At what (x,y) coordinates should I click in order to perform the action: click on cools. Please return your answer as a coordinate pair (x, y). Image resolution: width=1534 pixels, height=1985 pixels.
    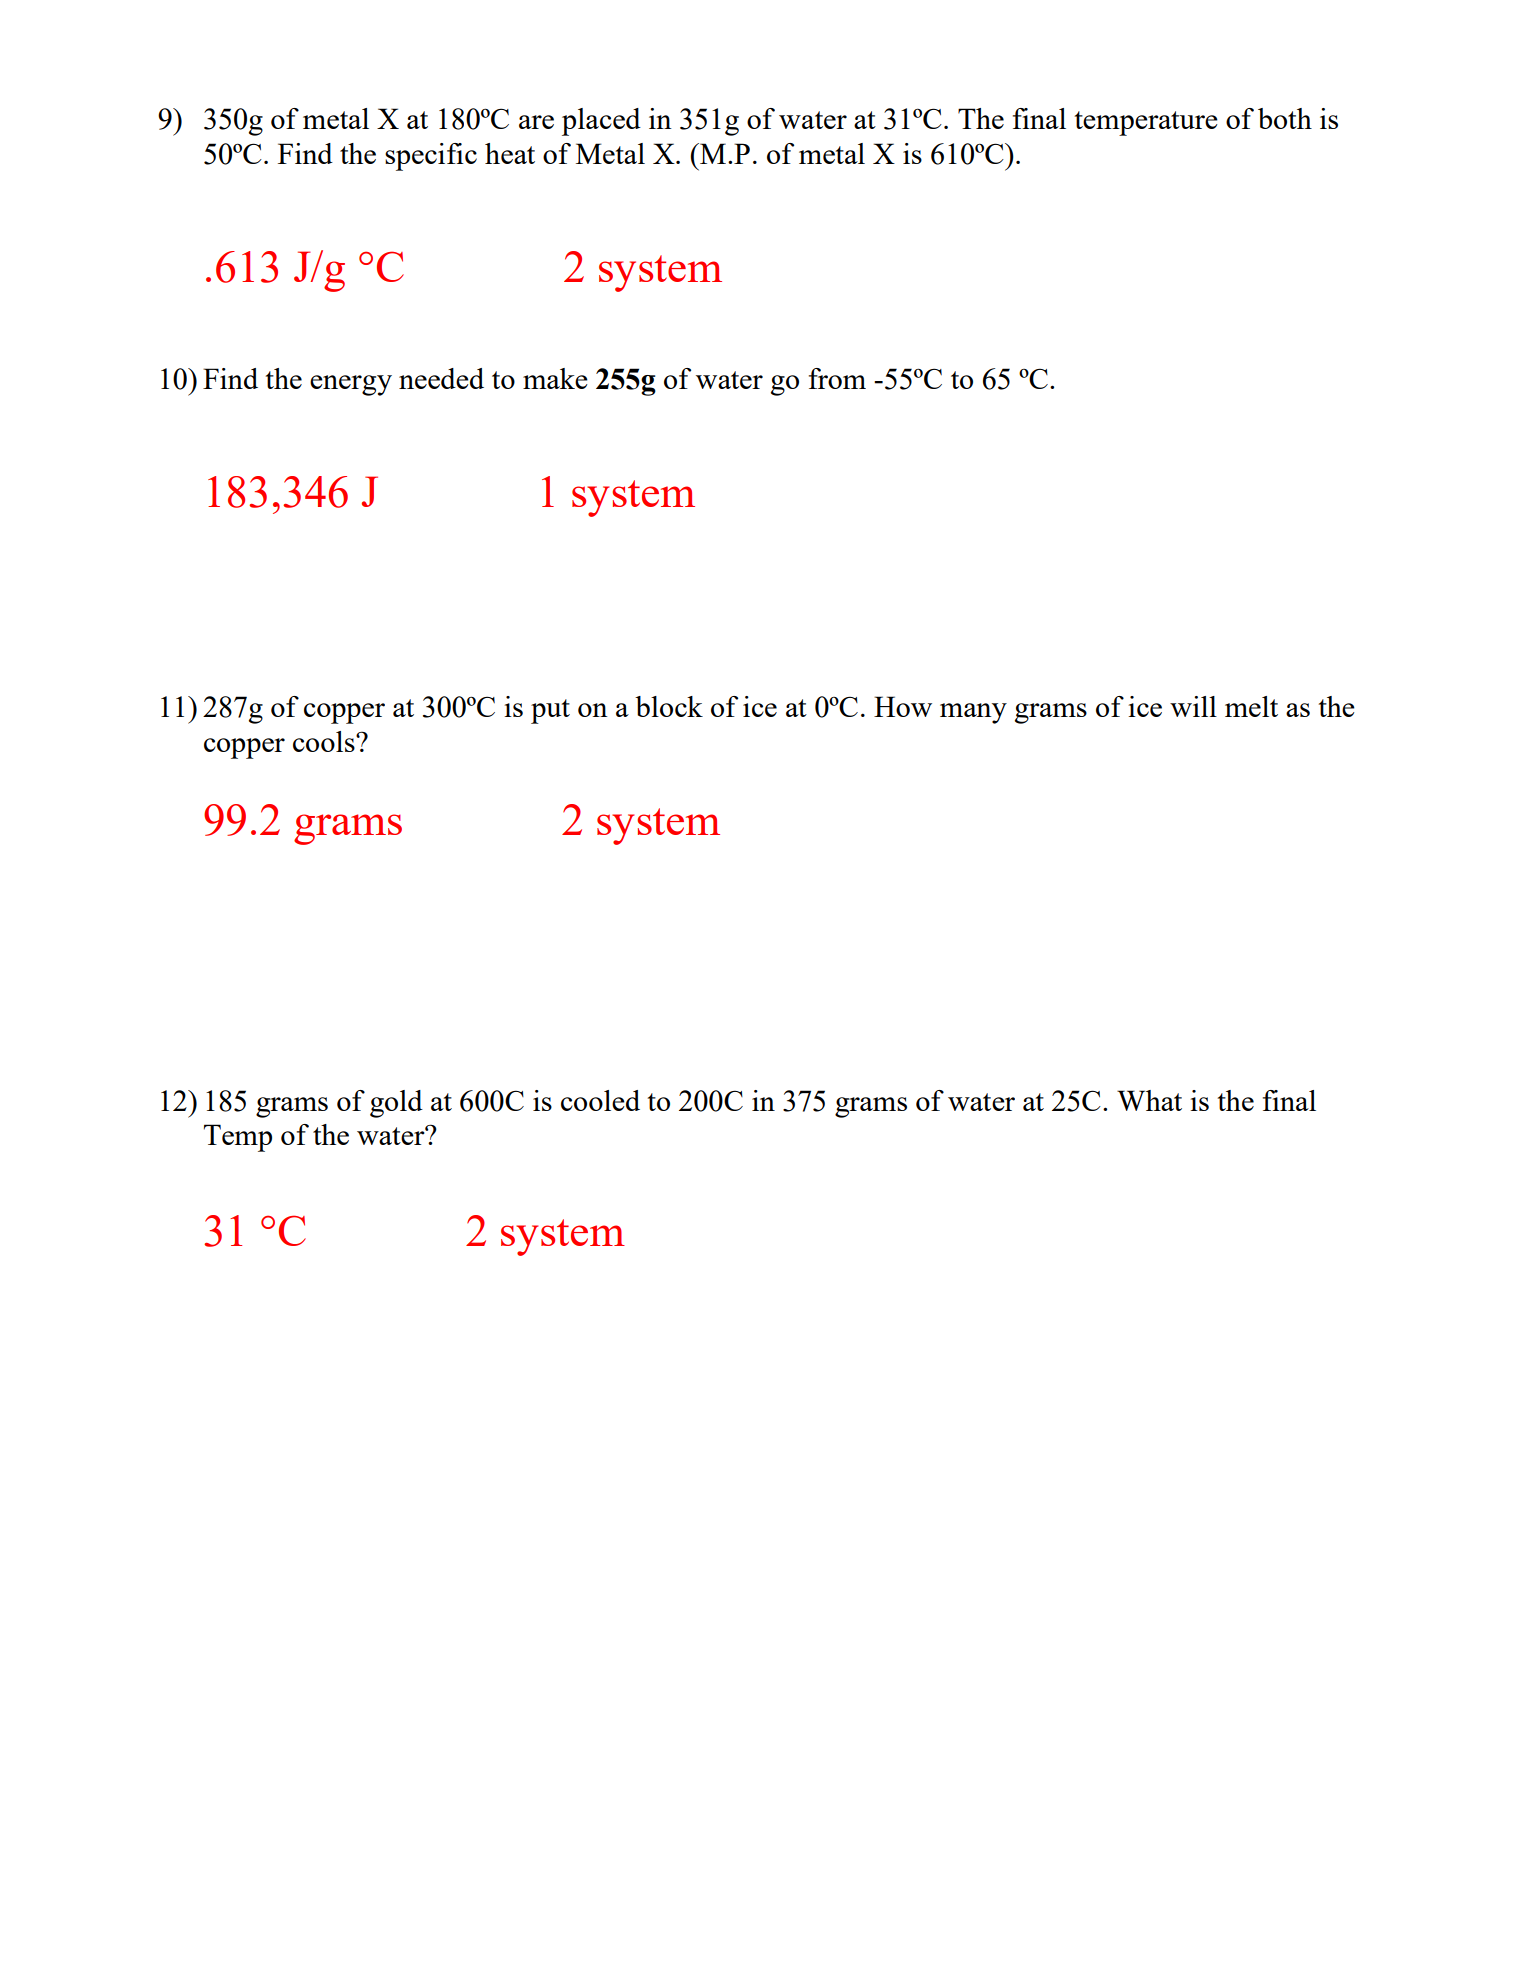
    Looking at the image, I should click on (325, 741).
